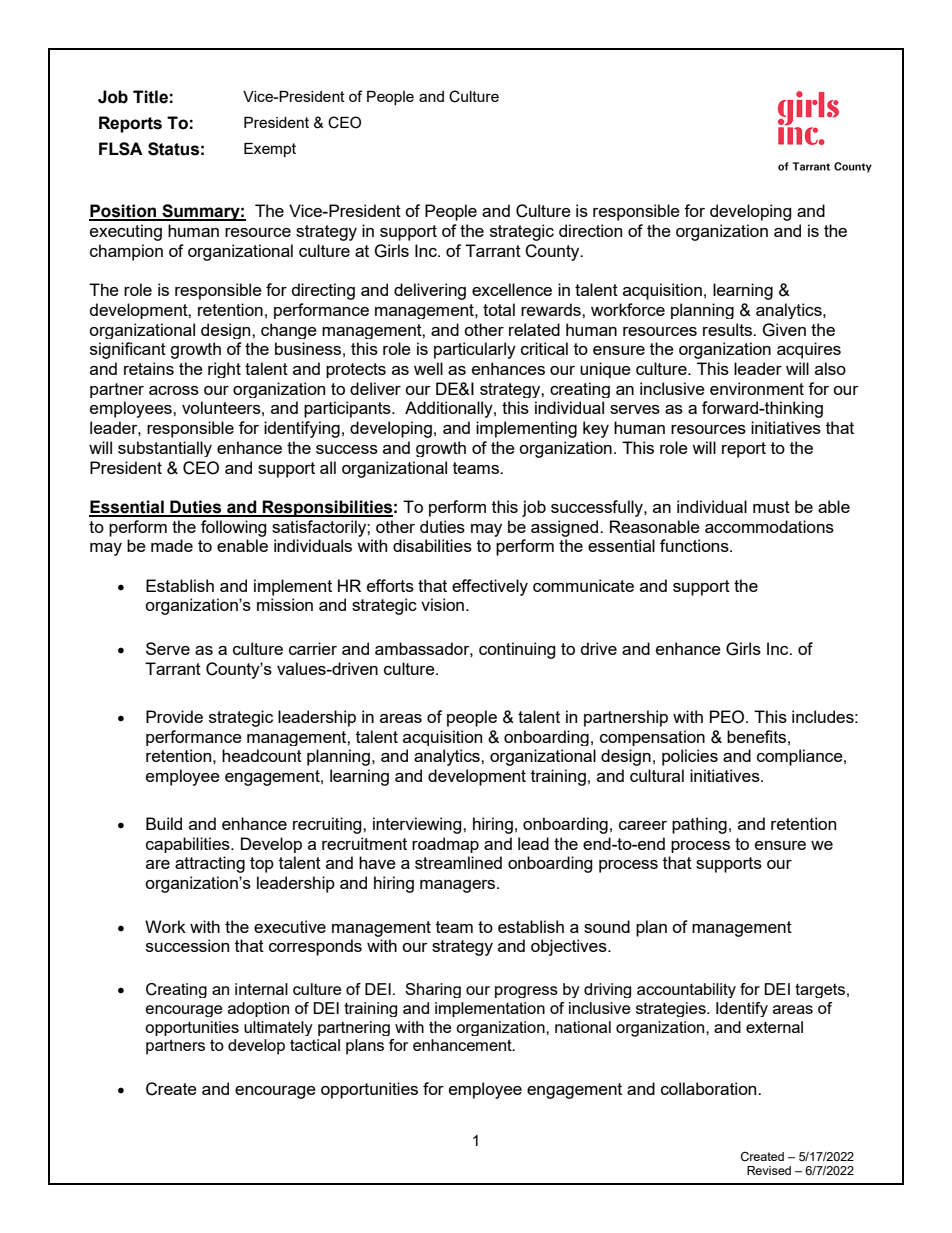  What do you see at coordinates (729, 329) in the page?
I see `results` at bounding box center [729, 329].
